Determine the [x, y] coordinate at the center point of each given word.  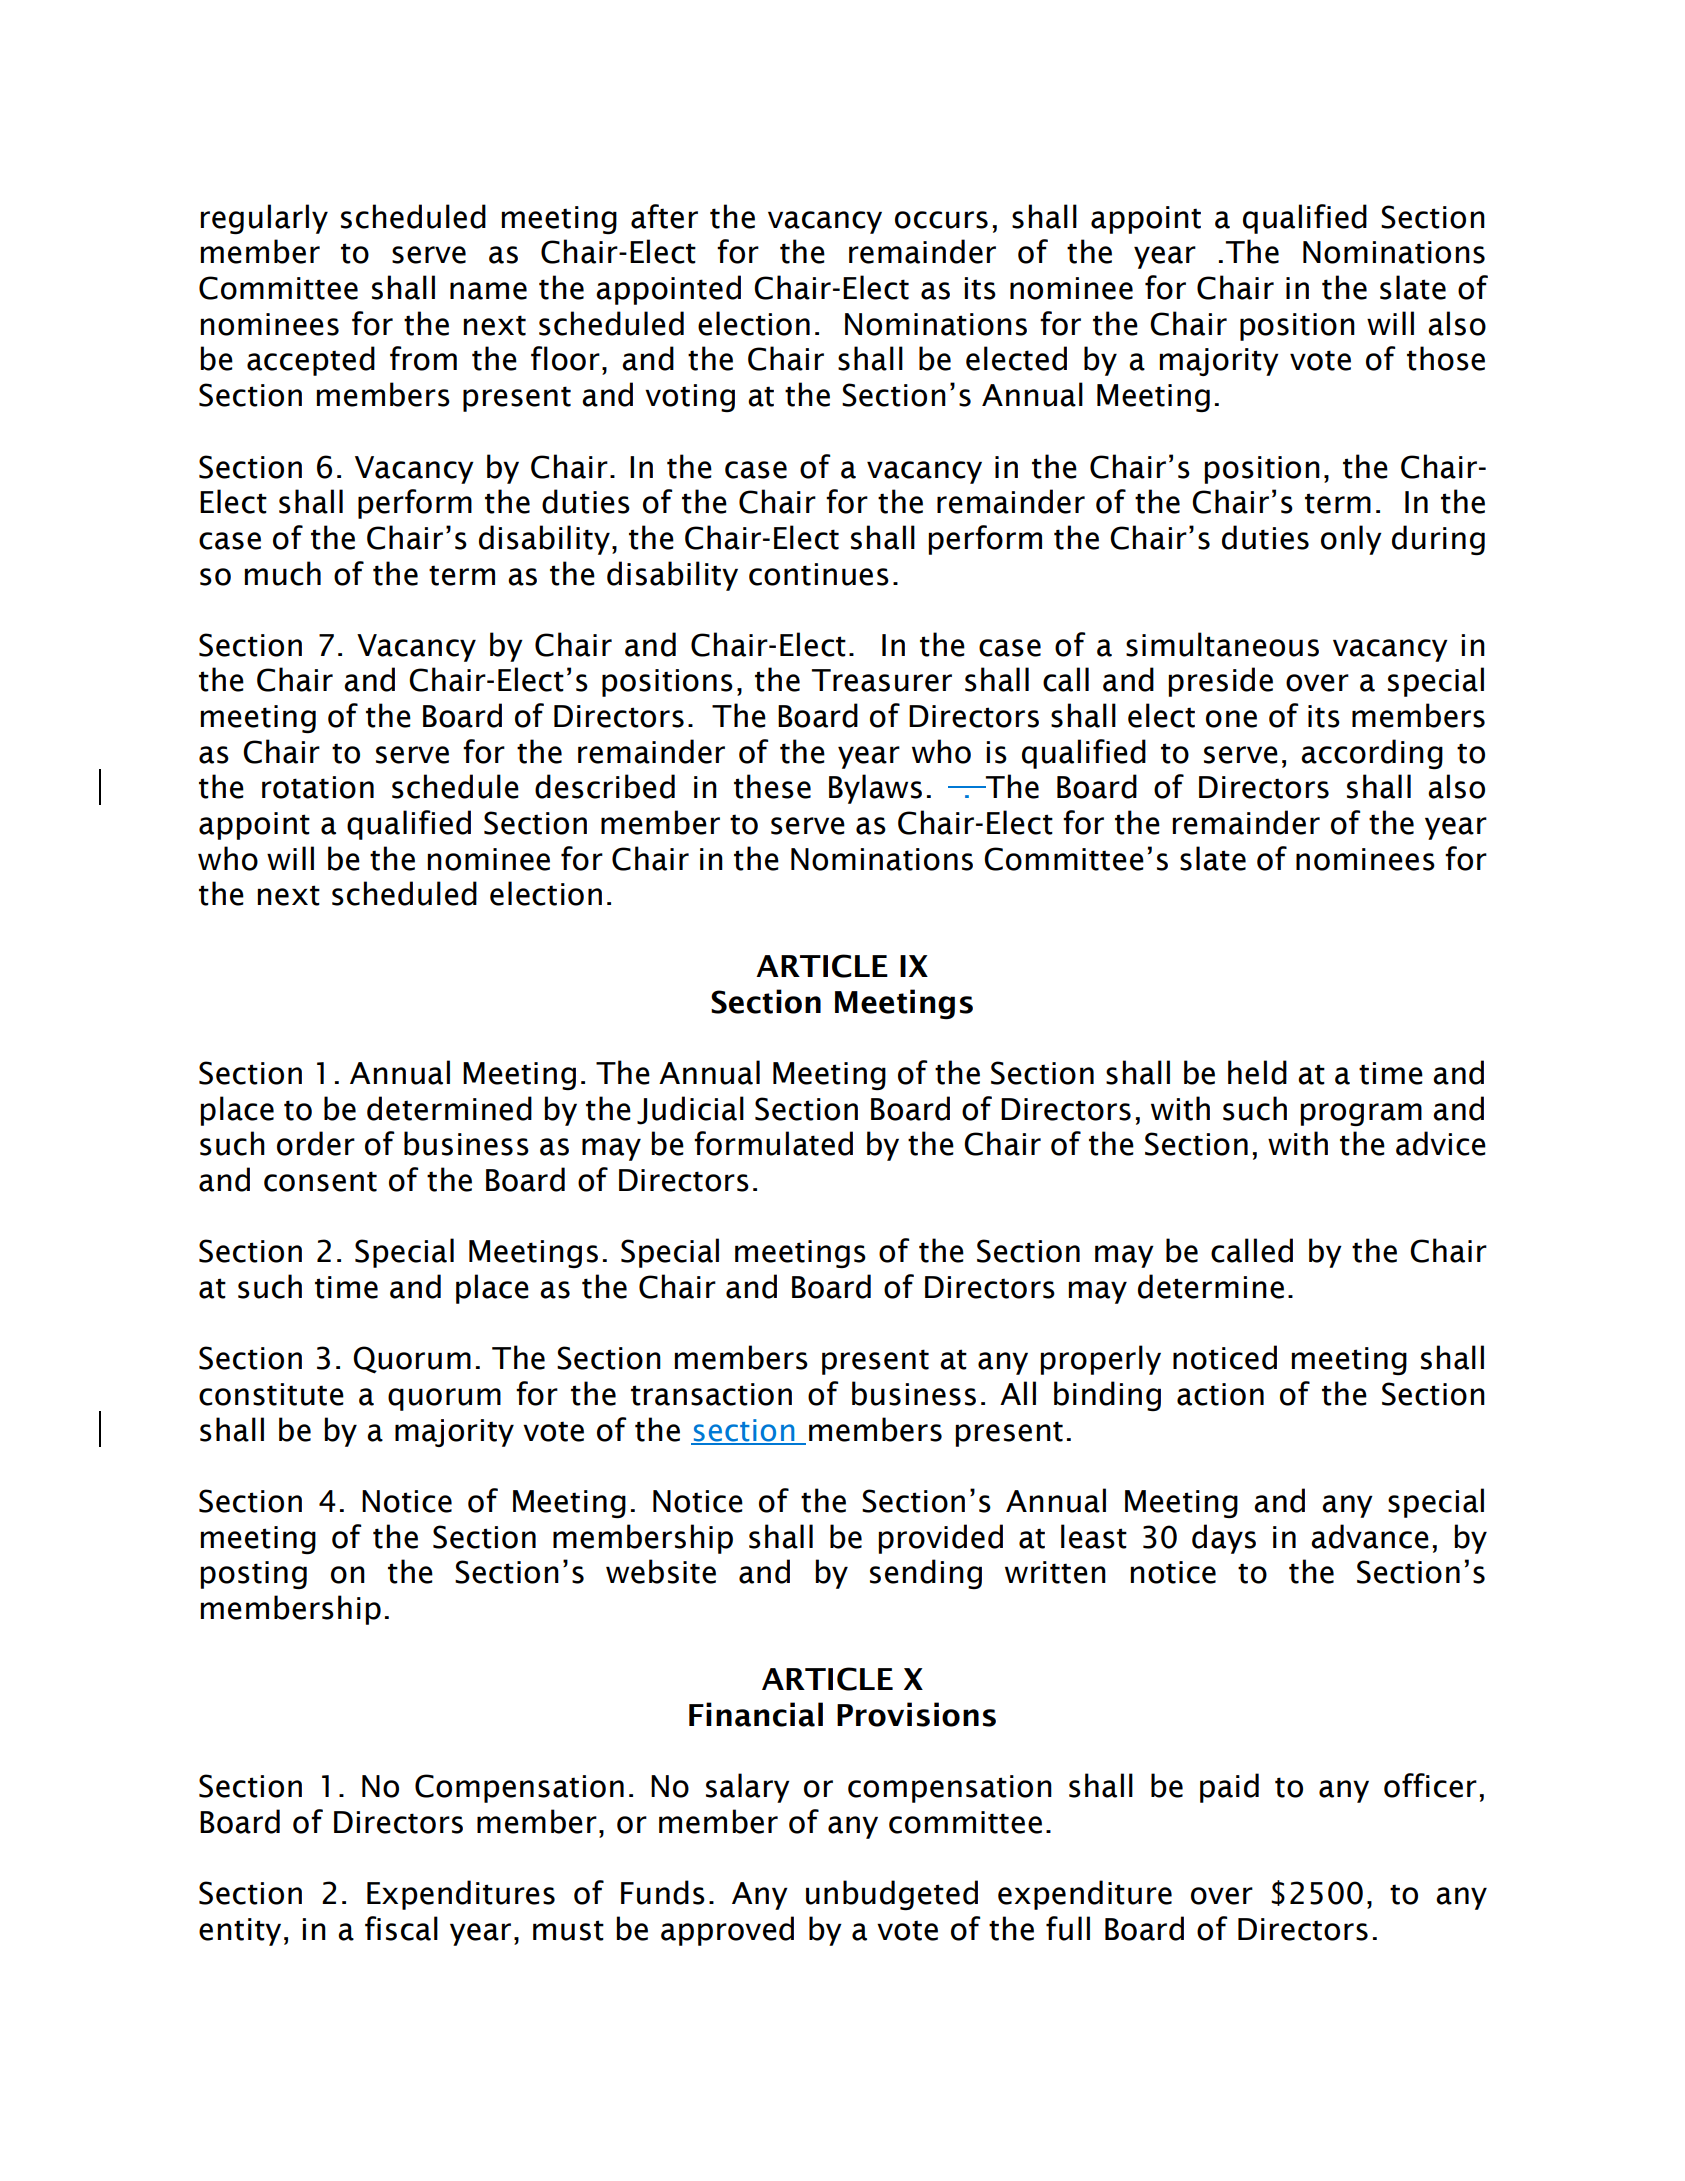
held [1257, 1072]
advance [1370, 1536]
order [316, 1143]
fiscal [401, 1928]
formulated [773, 1143]
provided [940, 1539]
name [488, 291]
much [282, 573]
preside [1220, 682]
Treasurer [882, 680]
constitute [271, 1394]
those [1446, 358]
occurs [941, 220]
